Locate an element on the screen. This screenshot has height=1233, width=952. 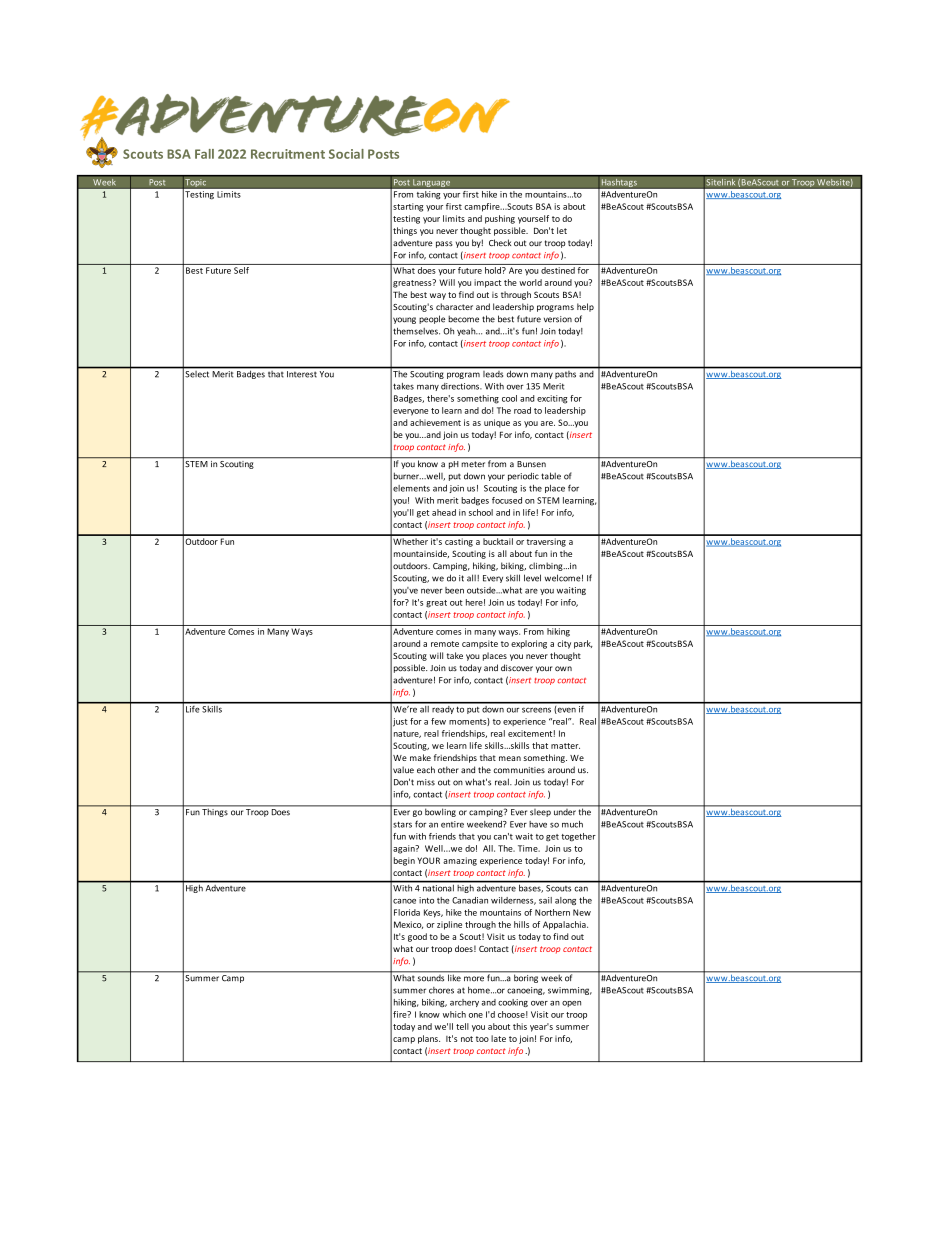
Interest is located at coordinates (301, 374).
